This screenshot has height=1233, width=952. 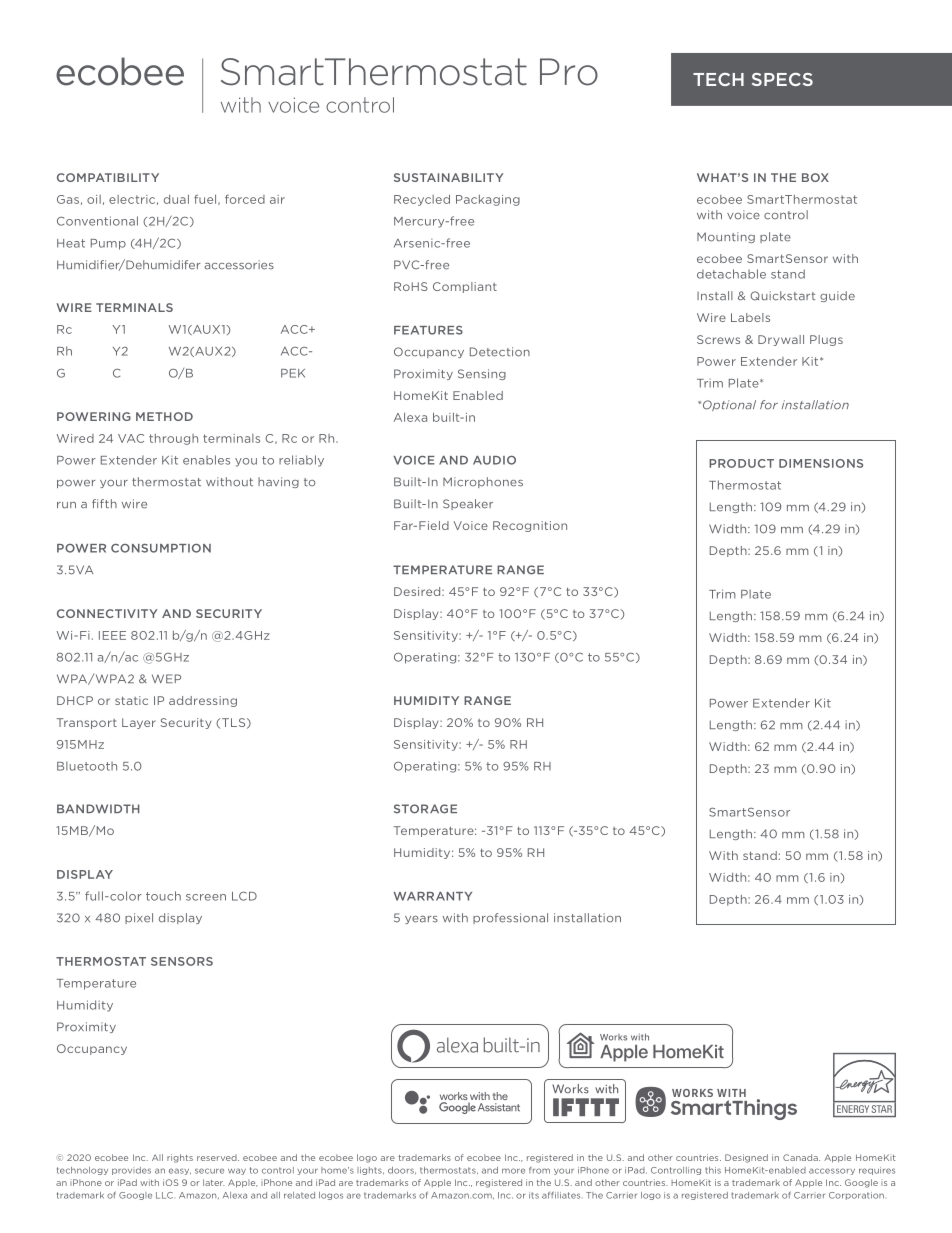 What do you see at coordinates (741, 463) in the screenshot?
I see `PRODUCT` at bounding box center [741, 463].
